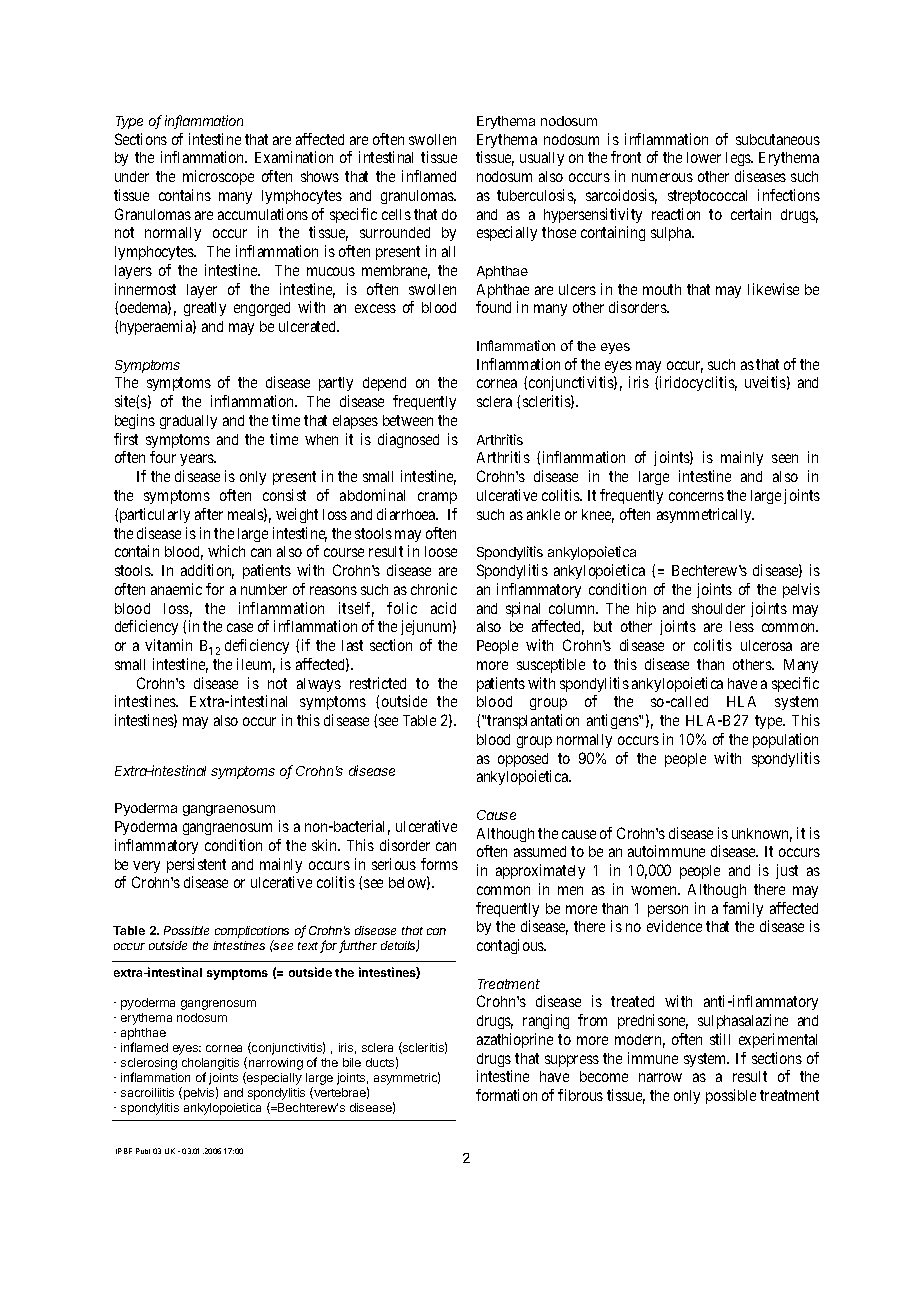 This screenshot has height=1316, width=900. I want to click on cholangitis, so click(210, 1065).
